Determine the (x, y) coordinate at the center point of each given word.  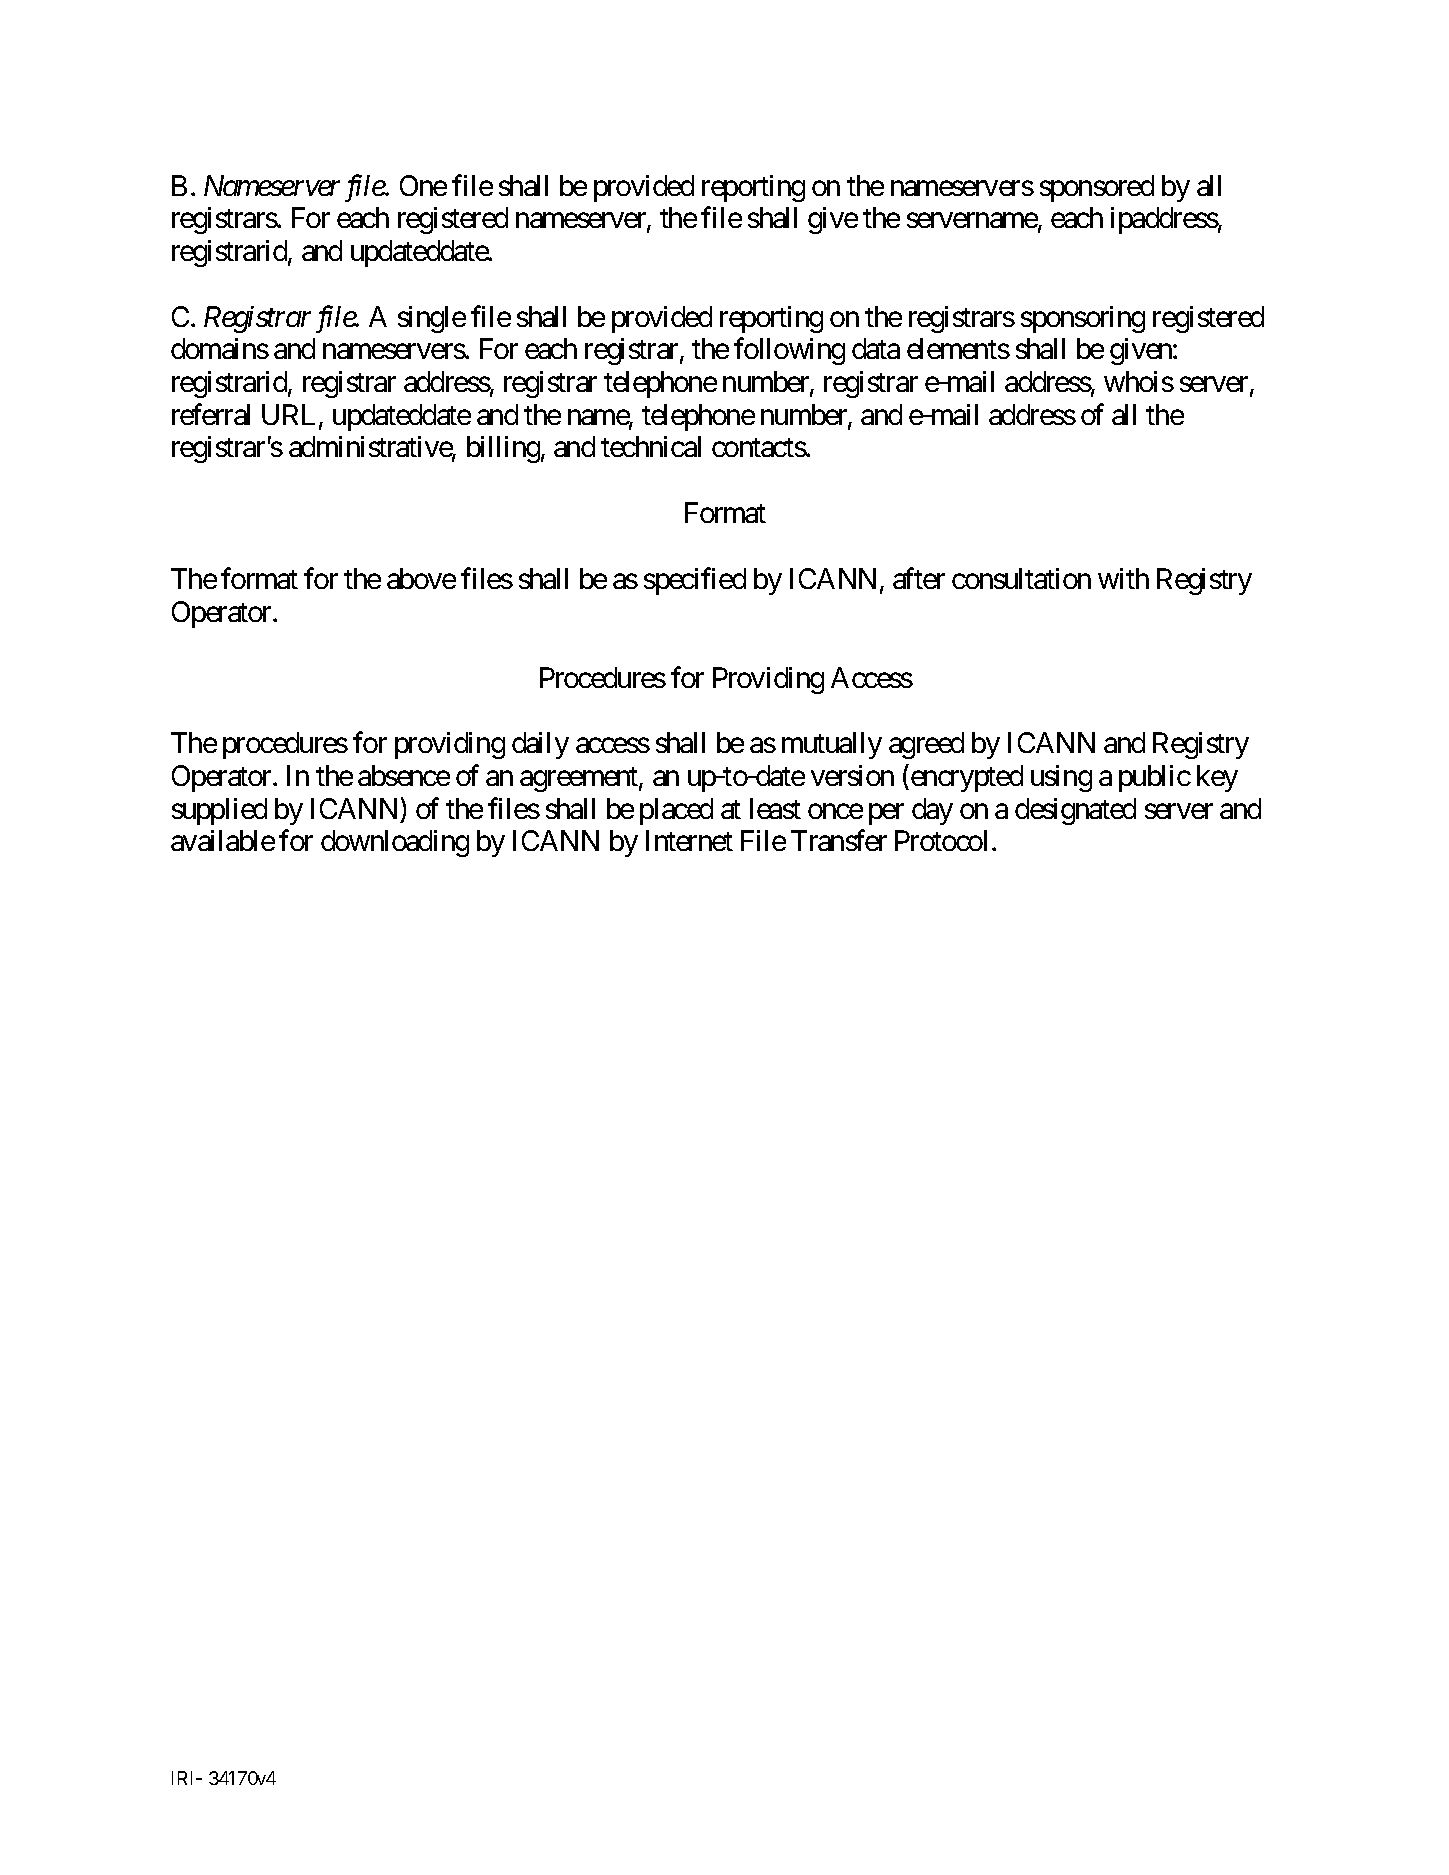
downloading (395, 843)
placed (676, 811)
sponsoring (1083, 319)
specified (695, 581)
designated (1075, 811)
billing (503, 449)
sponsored (1097, 188)
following (789, 351)
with (1123, 578)
